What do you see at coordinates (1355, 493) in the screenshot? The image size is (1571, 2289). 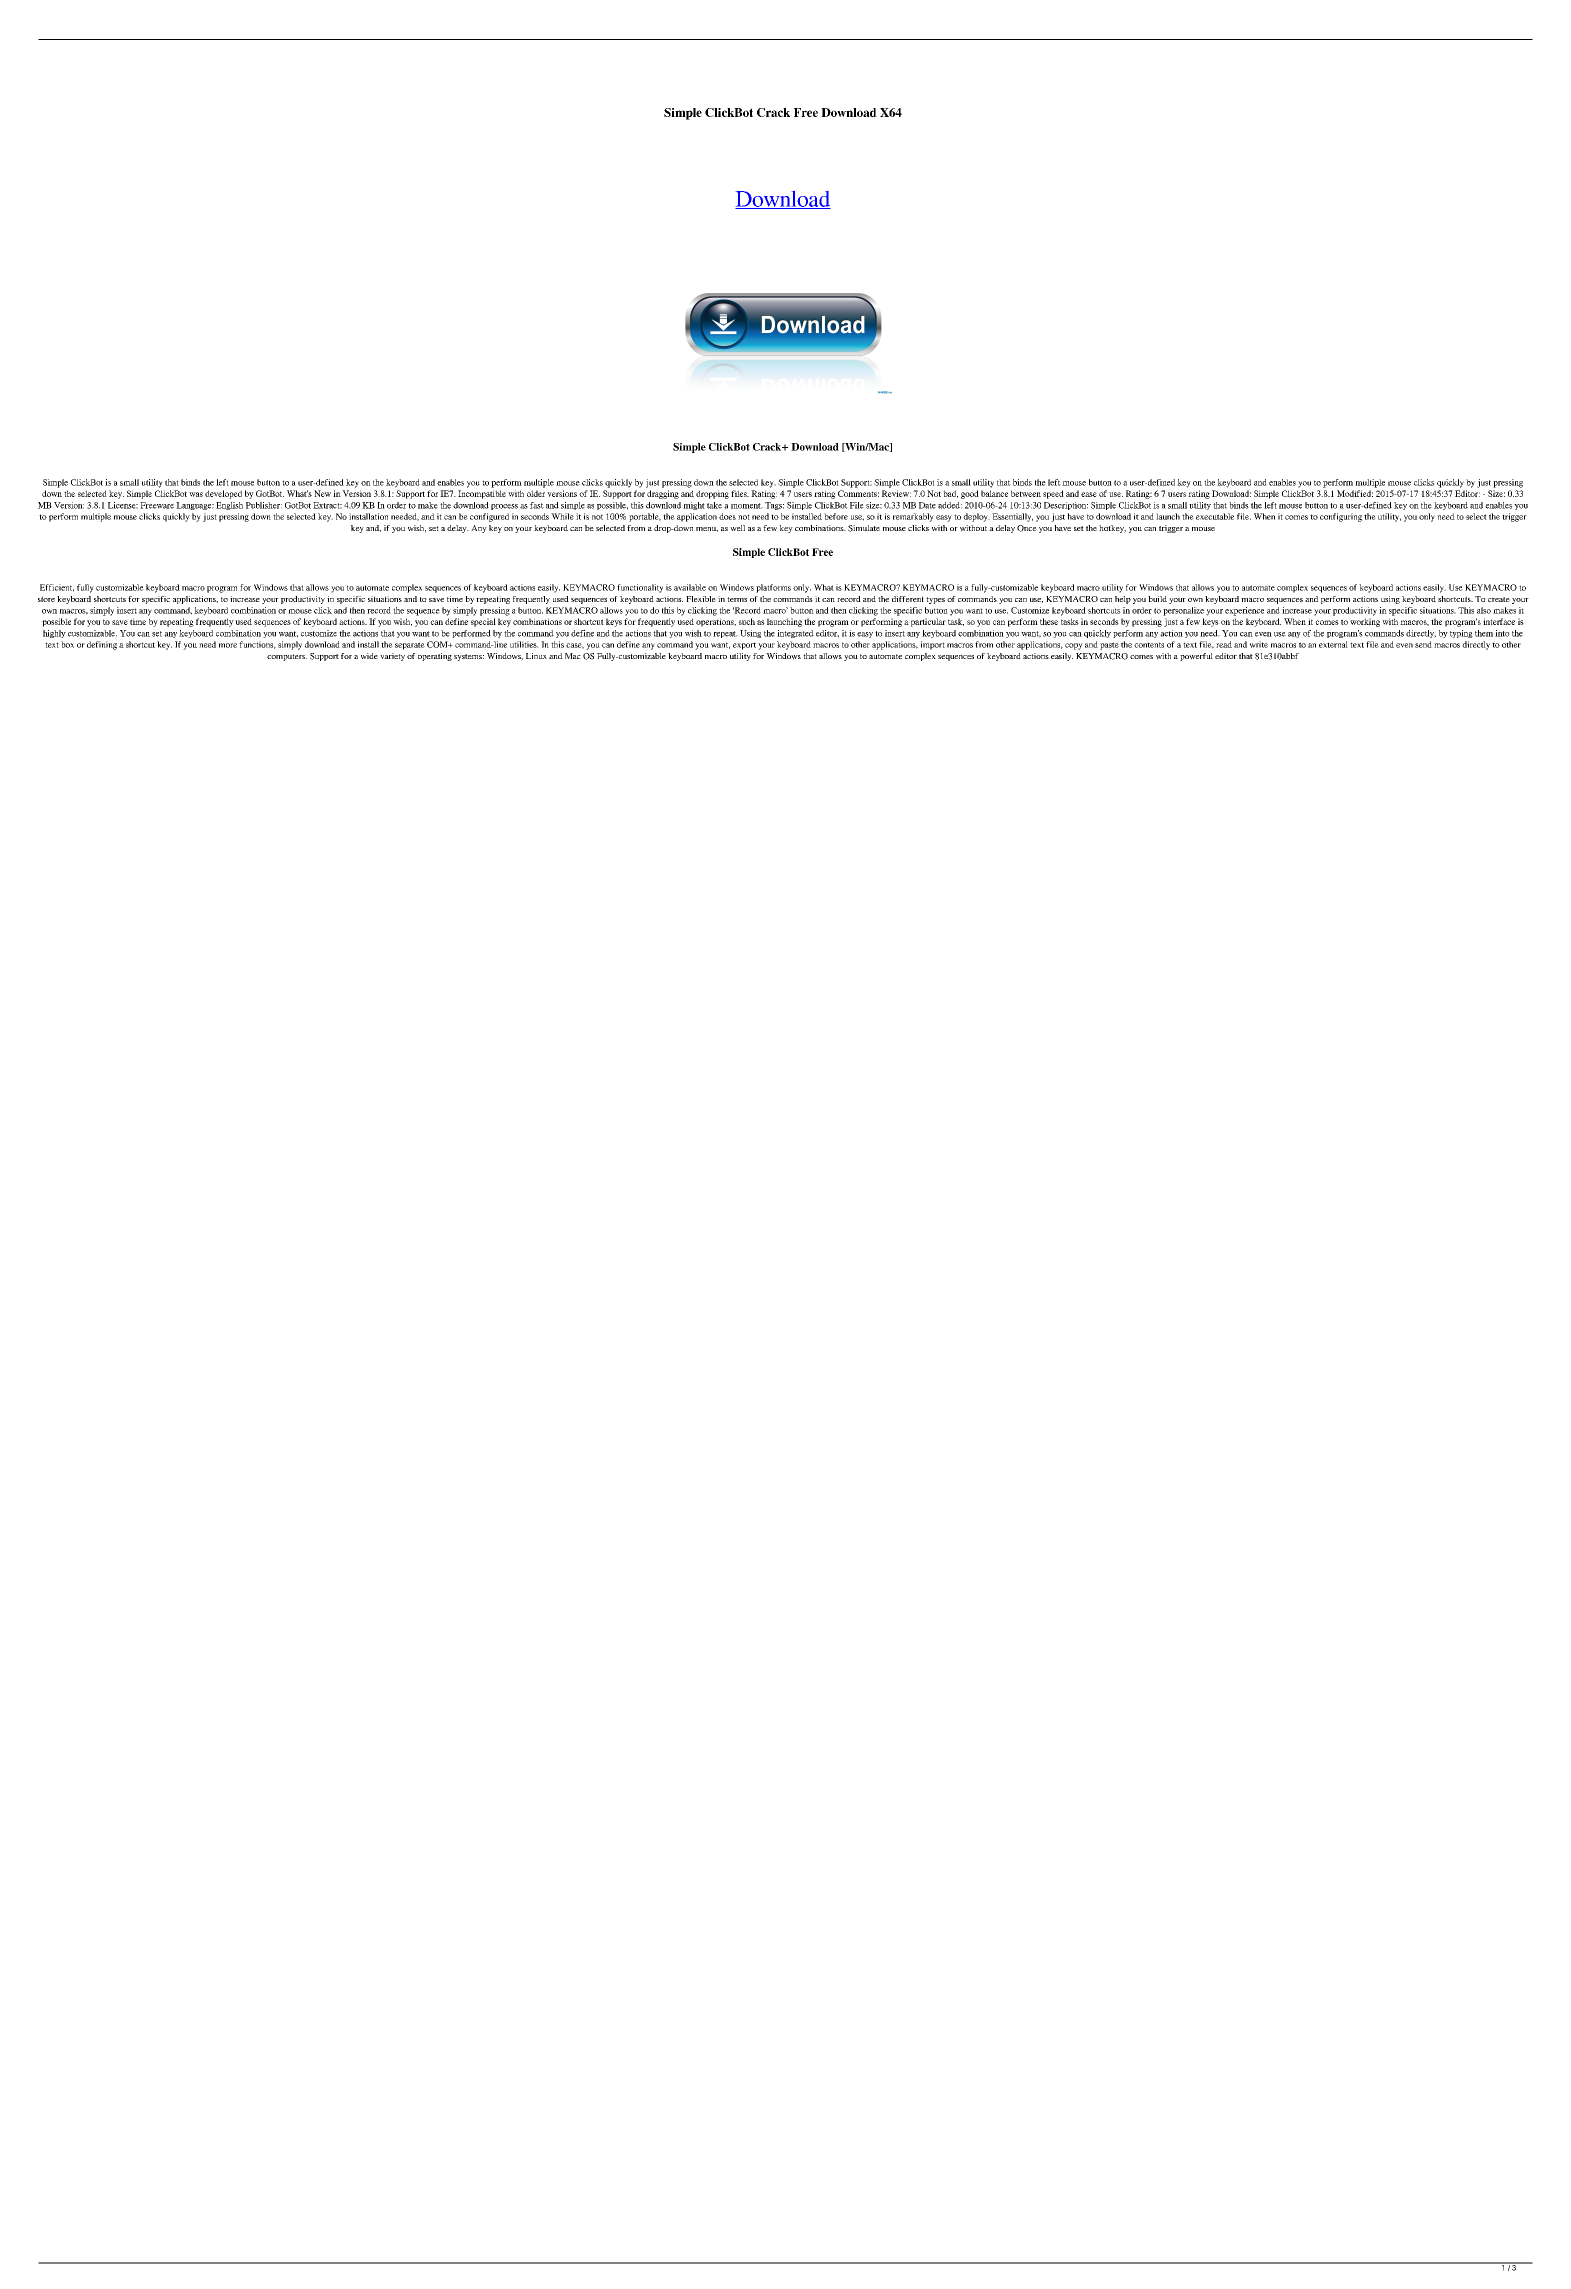 I see `Modified` at bounding box center [1355, 493].
